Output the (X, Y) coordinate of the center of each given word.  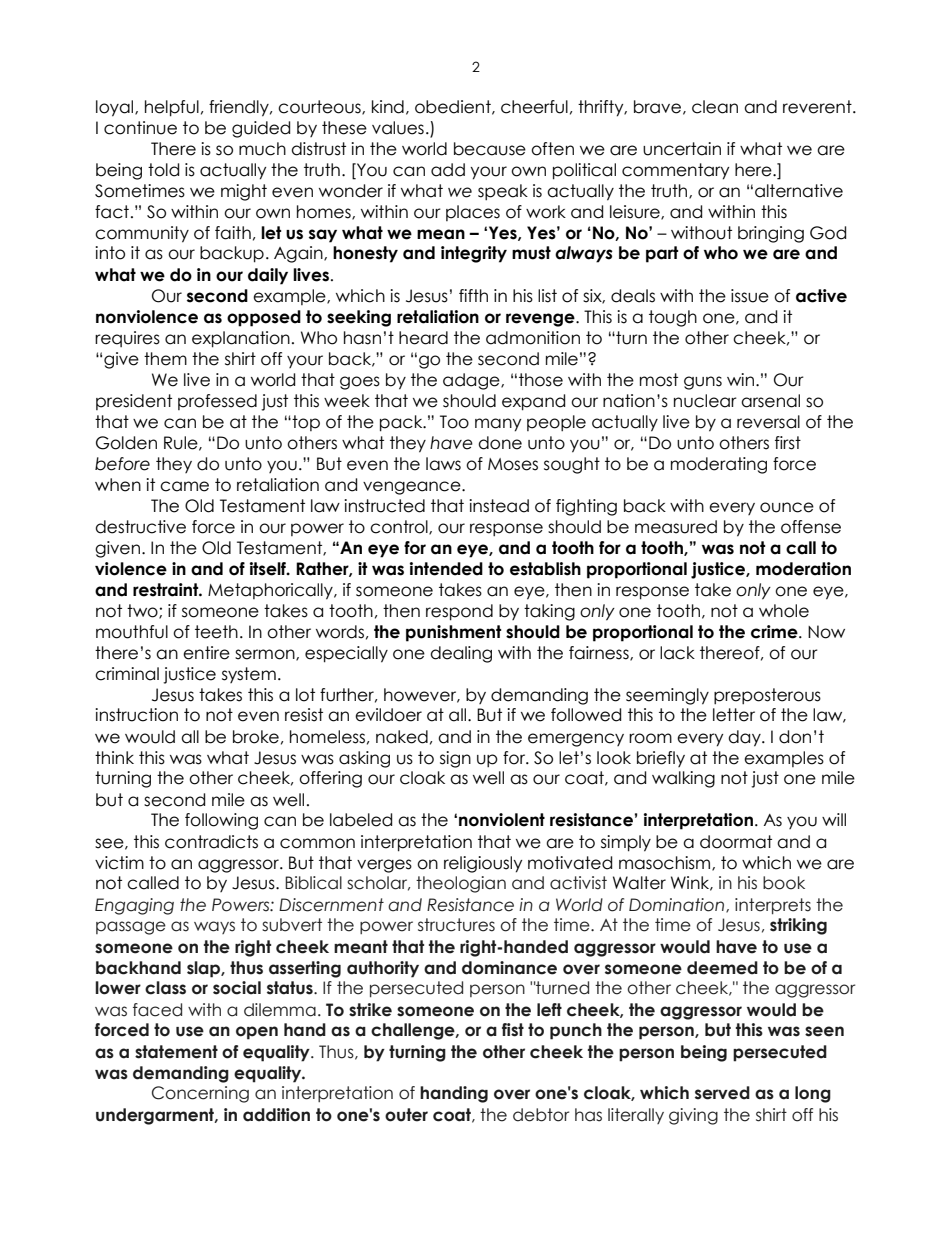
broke (256, 737)
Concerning (200, 1094)
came (184, 486)
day (745, 738)
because (490, 149)
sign (455, 759)
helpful (172, 108)
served (722, 1093)
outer (406, 1115)
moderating (719, 465)
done (500, 443)
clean (715, 107)
